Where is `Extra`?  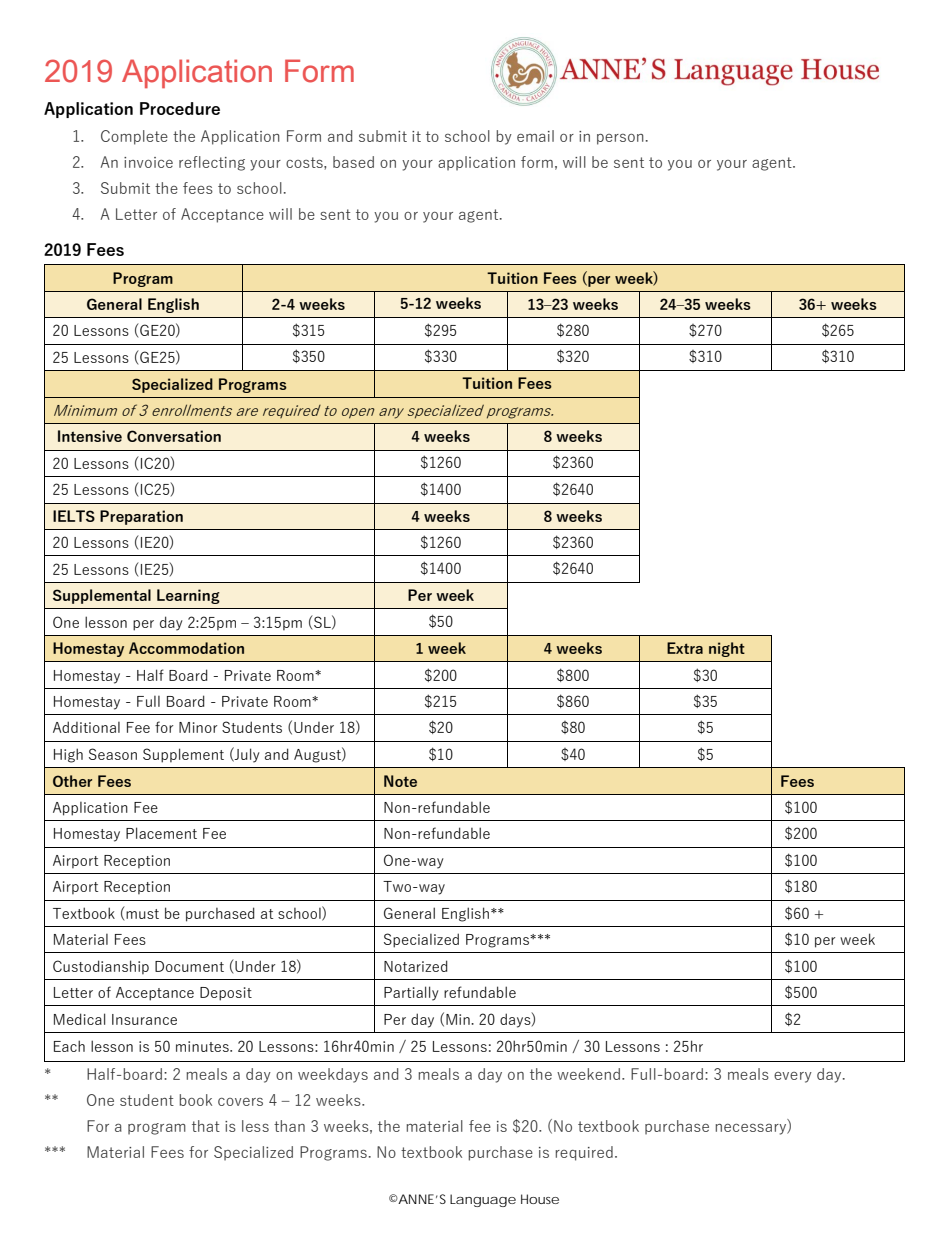
Extra is located at coordinates (685, 648).
